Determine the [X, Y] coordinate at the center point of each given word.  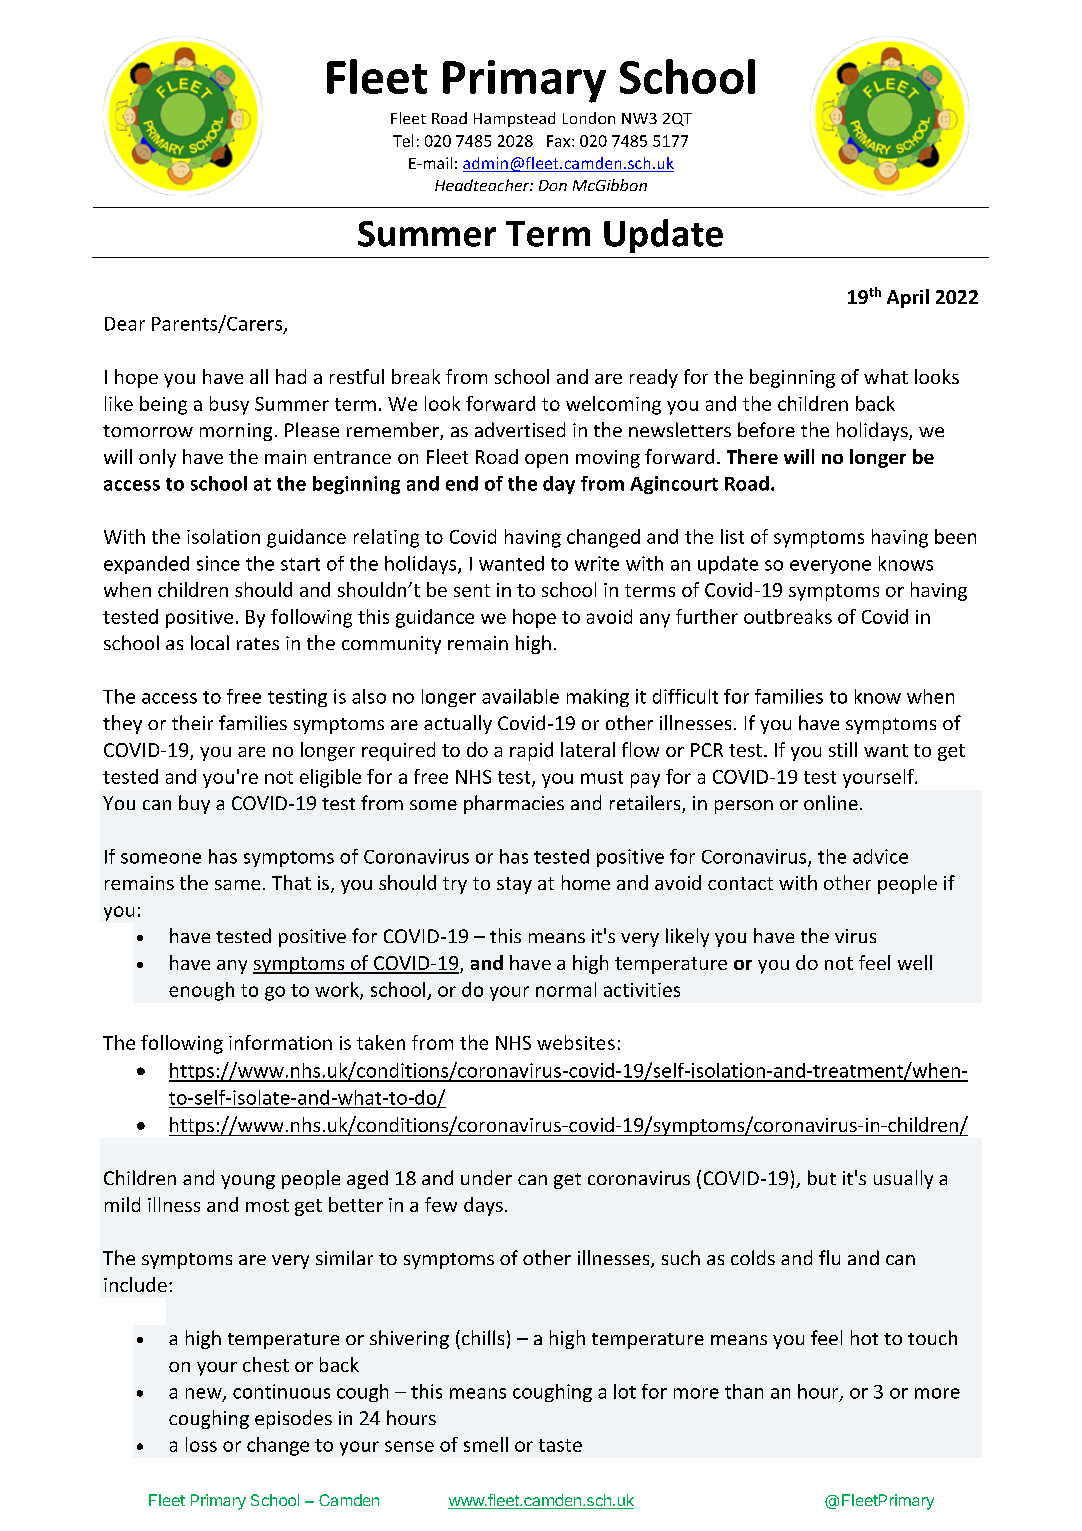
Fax [560, 141]
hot [864, 1337]
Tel [403, 140]
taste [560, 1445]
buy [194, 804]
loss [201, 1444]
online [831, 802]
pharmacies [514, 804]
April [908, 298]
